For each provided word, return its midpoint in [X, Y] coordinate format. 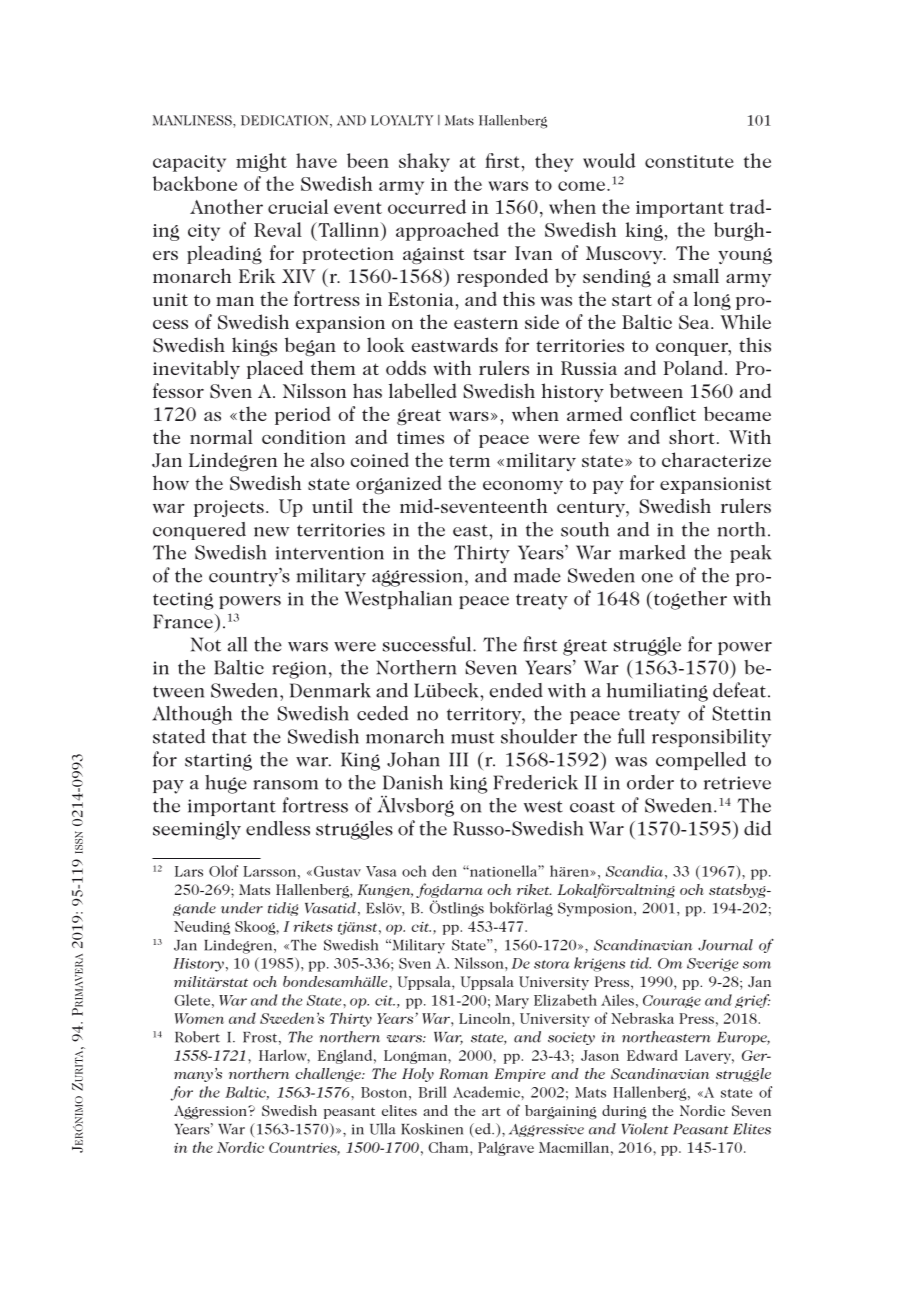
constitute [689, 161]
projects [229, 508]
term [469, 461]
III [458, 759]
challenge [329, 1075]
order [650, 782]
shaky [424, 162]
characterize [716, 459]
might [261, 162]
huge [226, 784]
